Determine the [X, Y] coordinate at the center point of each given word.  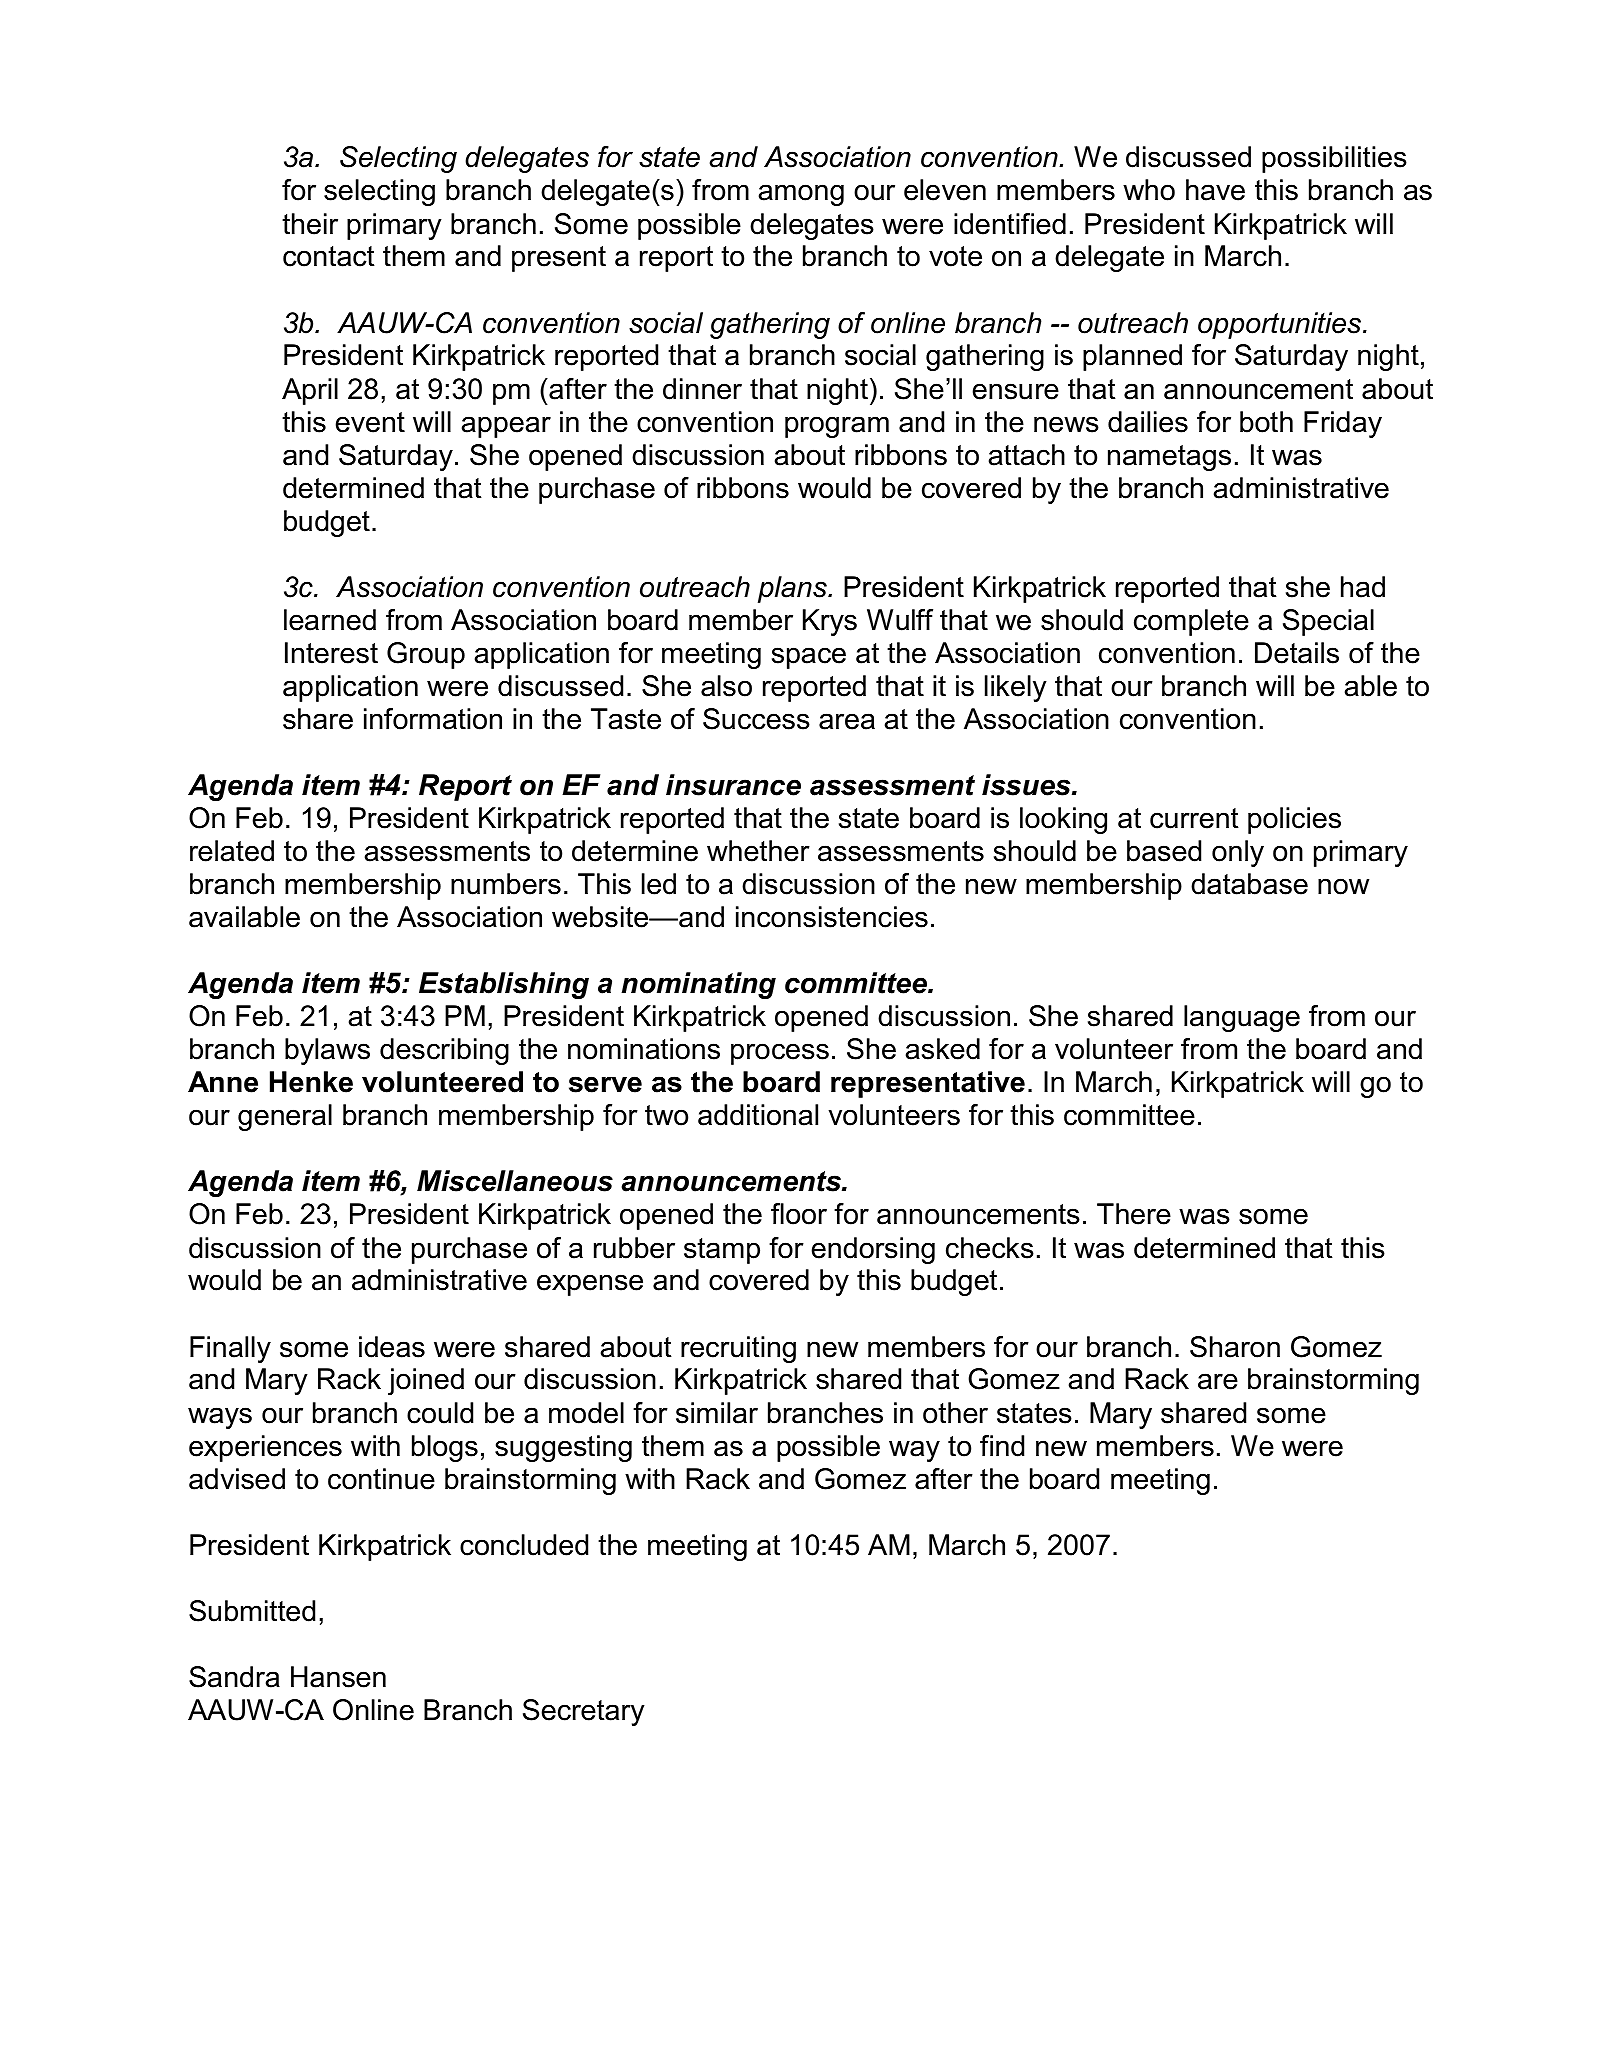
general [285, 1117]
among [801, 195]
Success [756, 719]
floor [799, 1214]
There [1134, 1214]
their [310, 224]
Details [1297, 653]
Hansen [338, 1677]
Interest [331, 653]
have [1215, 190]
